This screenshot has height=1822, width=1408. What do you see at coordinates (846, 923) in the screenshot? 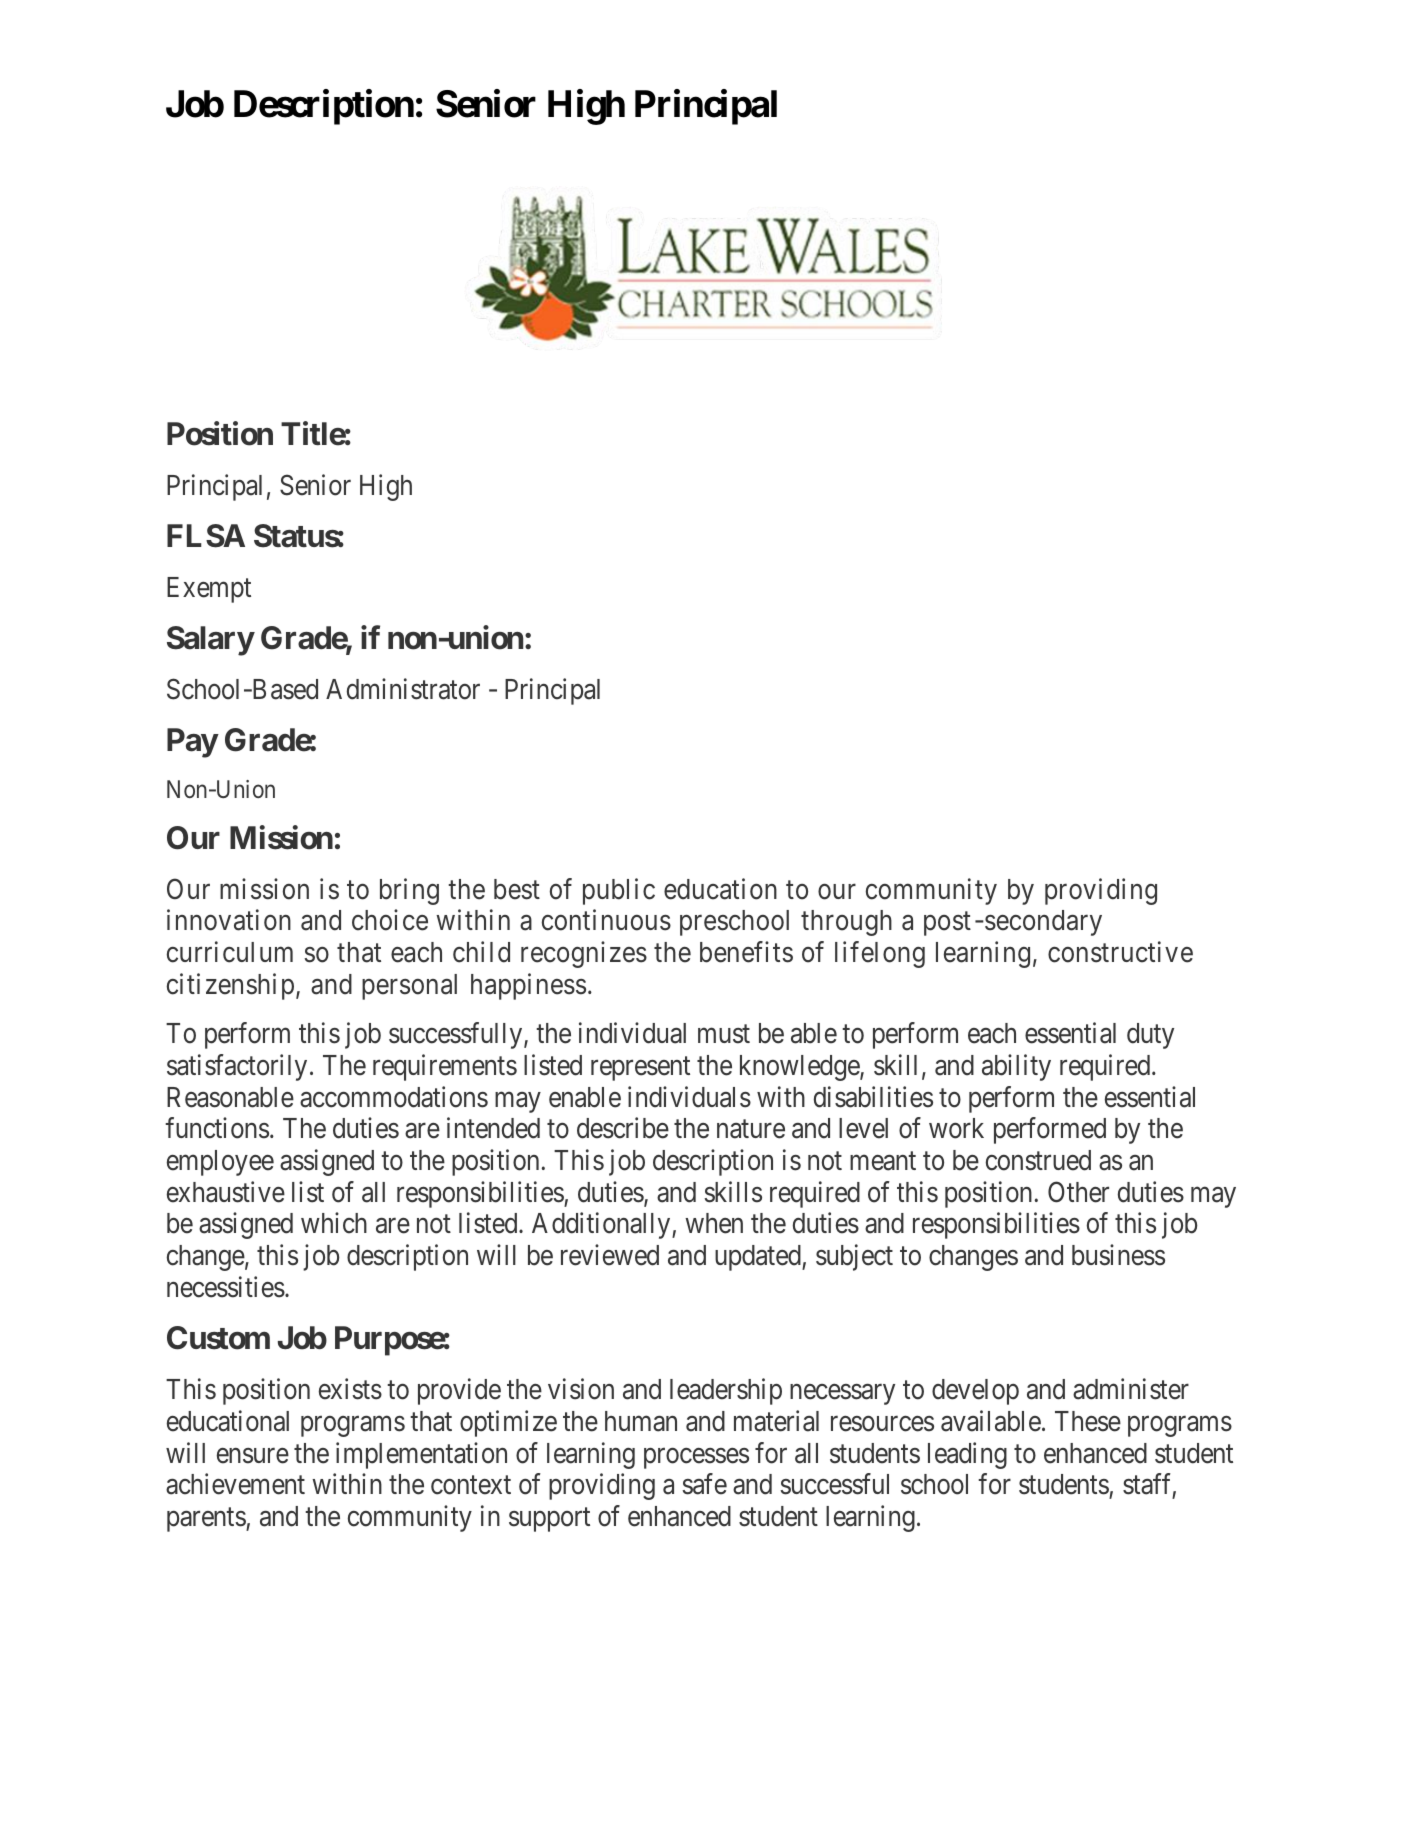
I see `through` at bounding box center [846, 923].
